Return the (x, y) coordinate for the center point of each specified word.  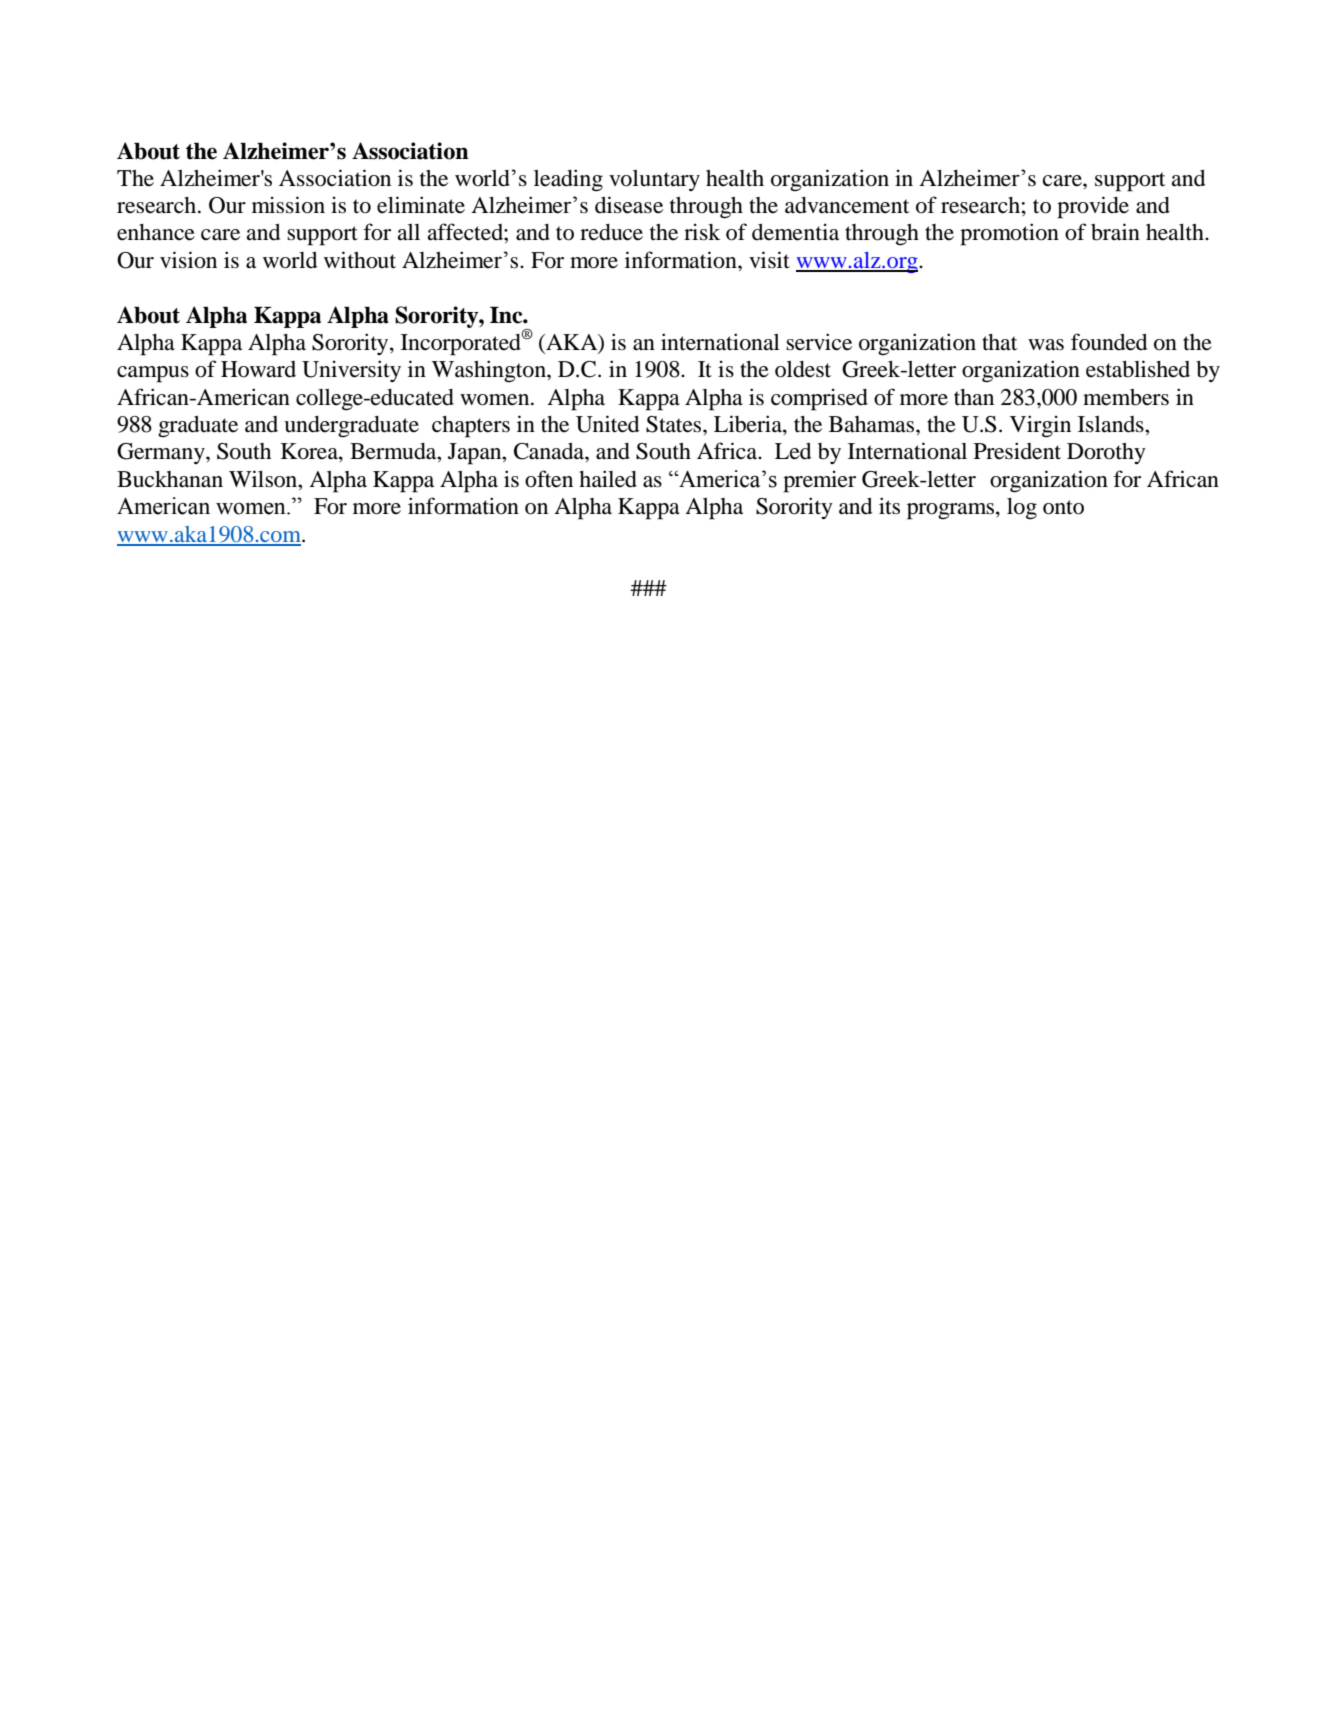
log (1022, 509)
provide (1093, 207)
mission (288, 205)
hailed (608, 479)
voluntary (654, 180)
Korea (310, 452)
